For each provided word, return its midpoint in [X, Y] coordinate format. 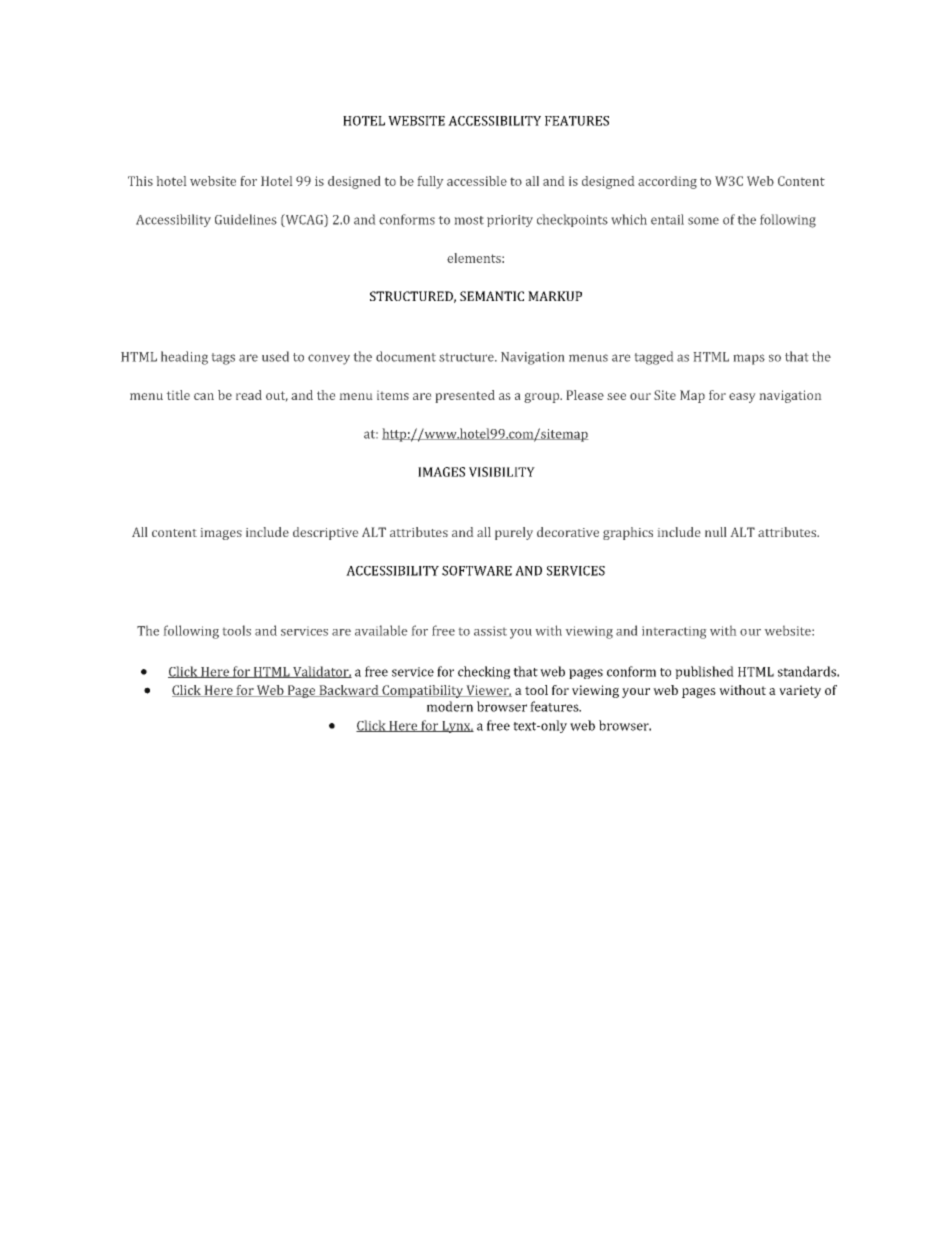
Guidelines [246, 219]
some [703, 221]
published [704, 672]
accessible [477, 181]
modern [450, 706]
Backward [349, 691]
